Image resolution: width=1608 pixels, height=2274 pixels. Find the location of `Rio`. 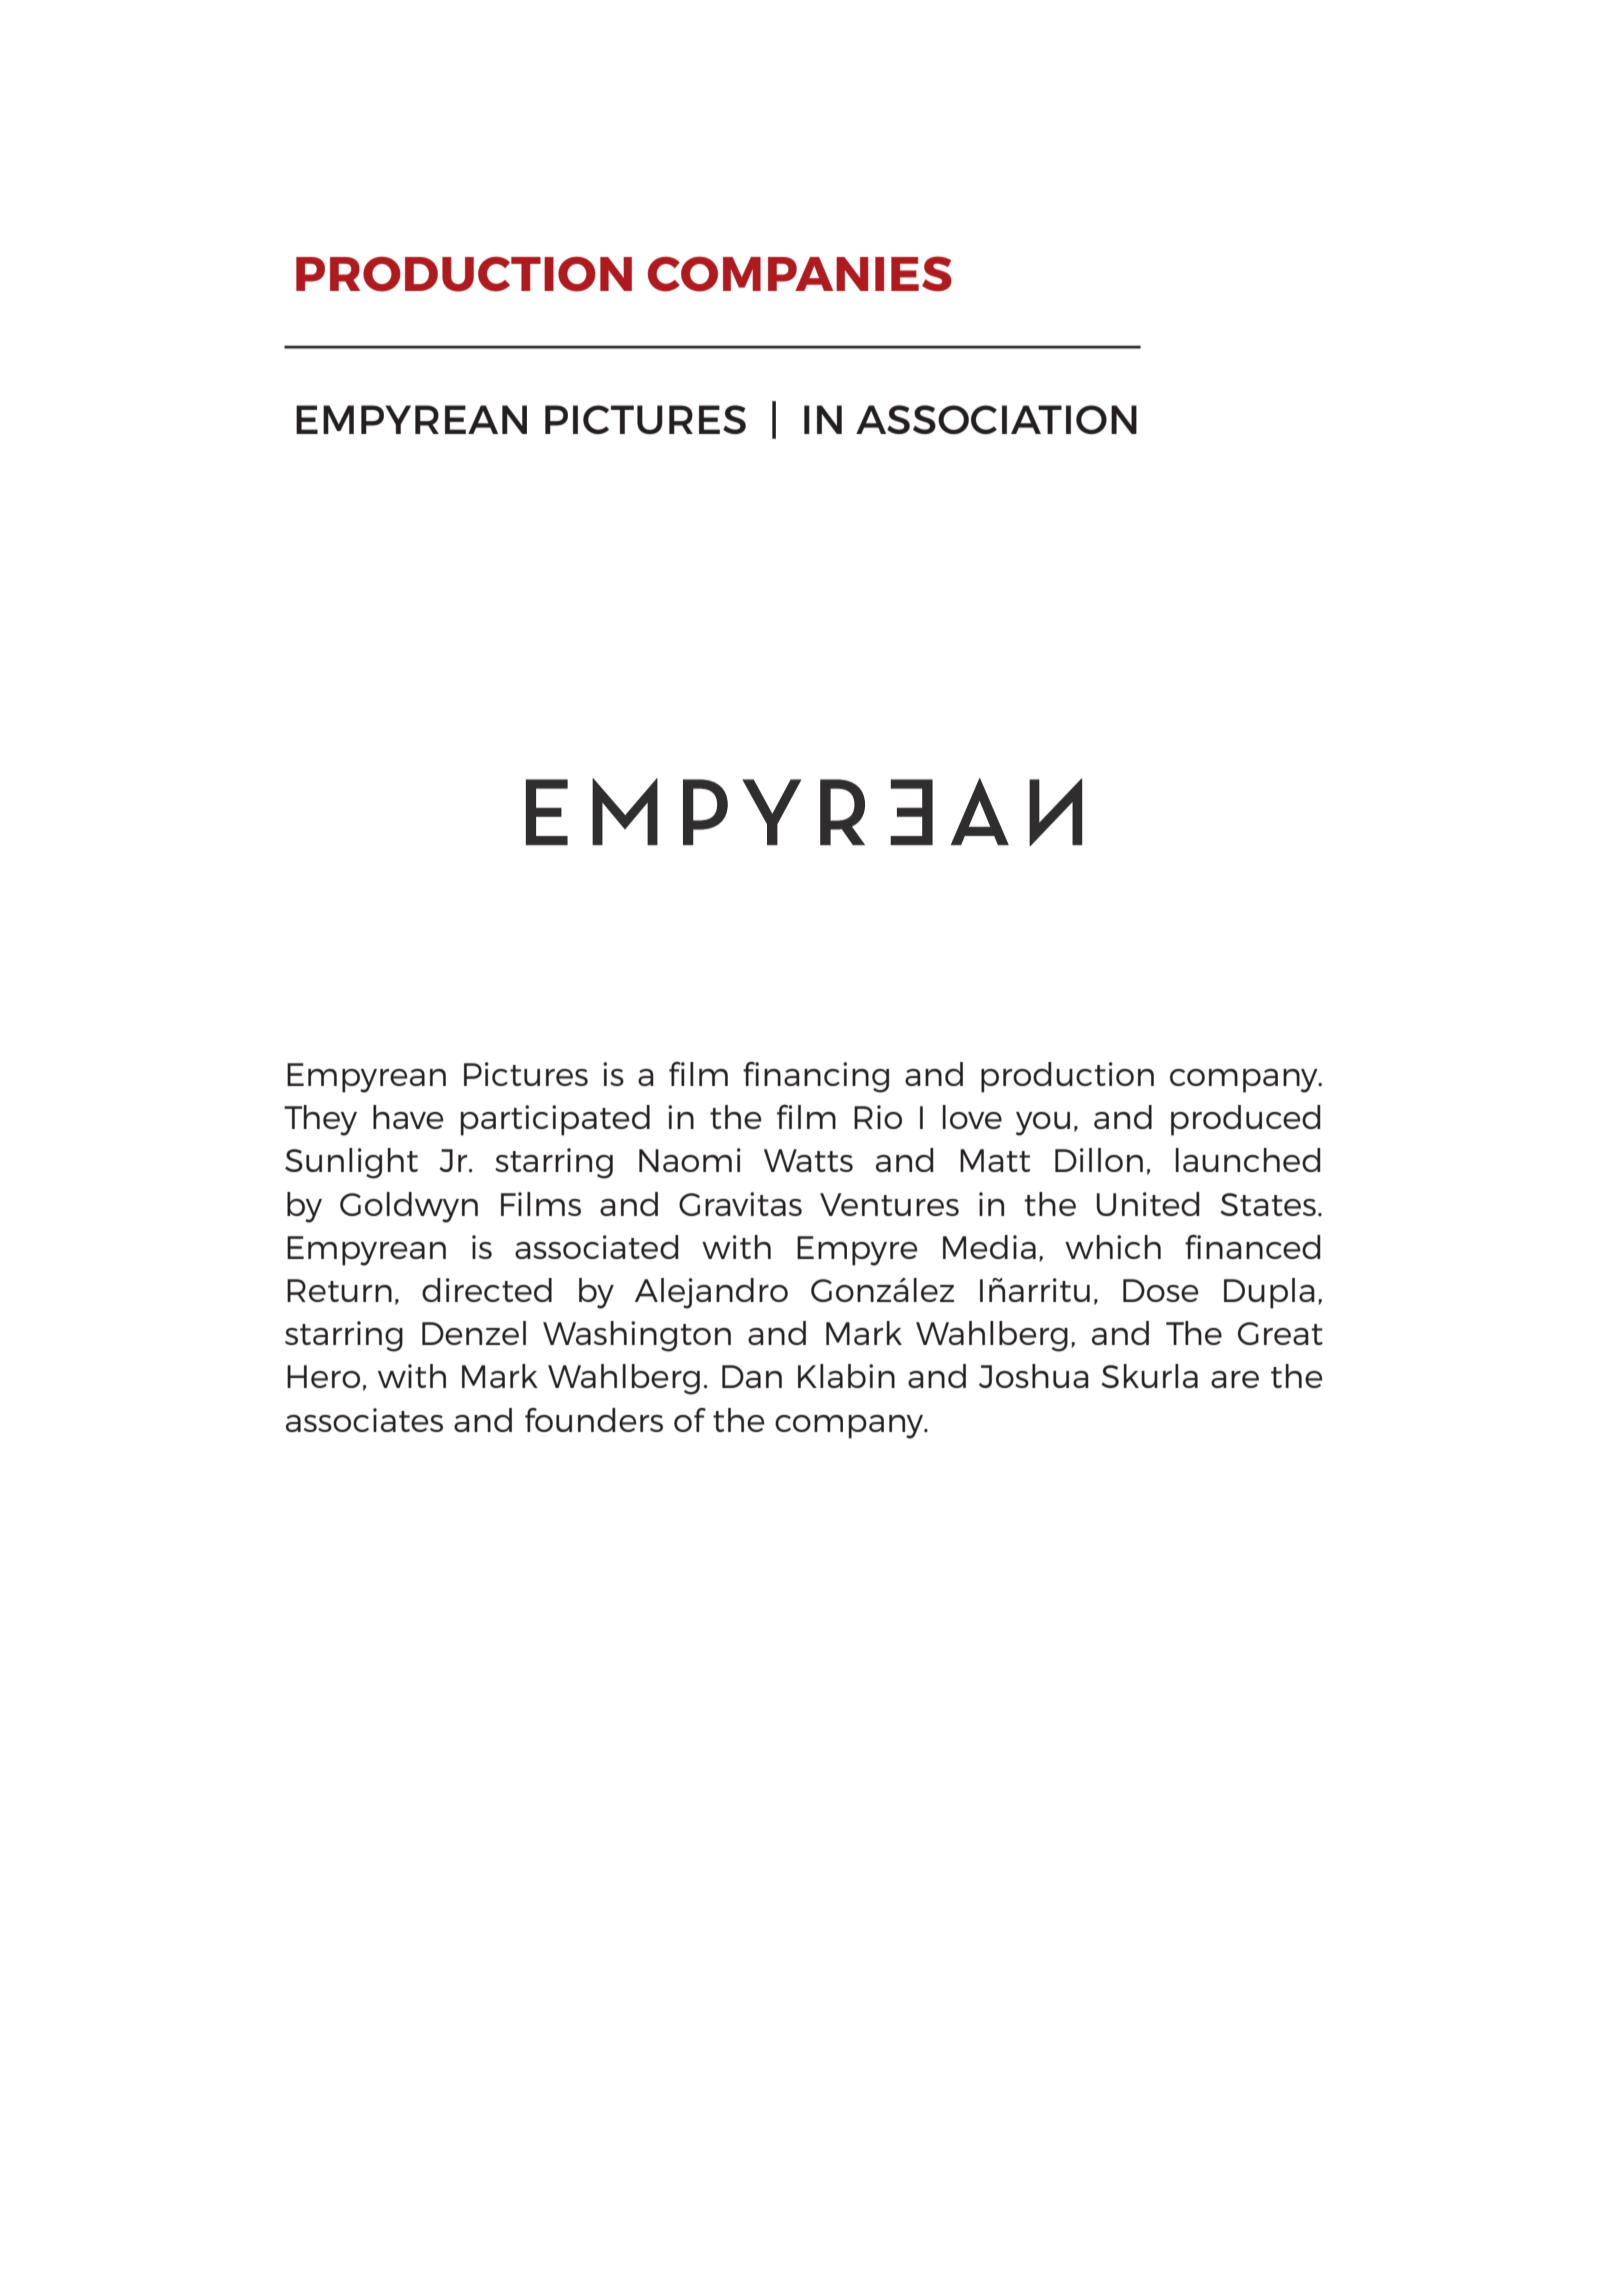

Rio is located at coordinates (878, 1117).
